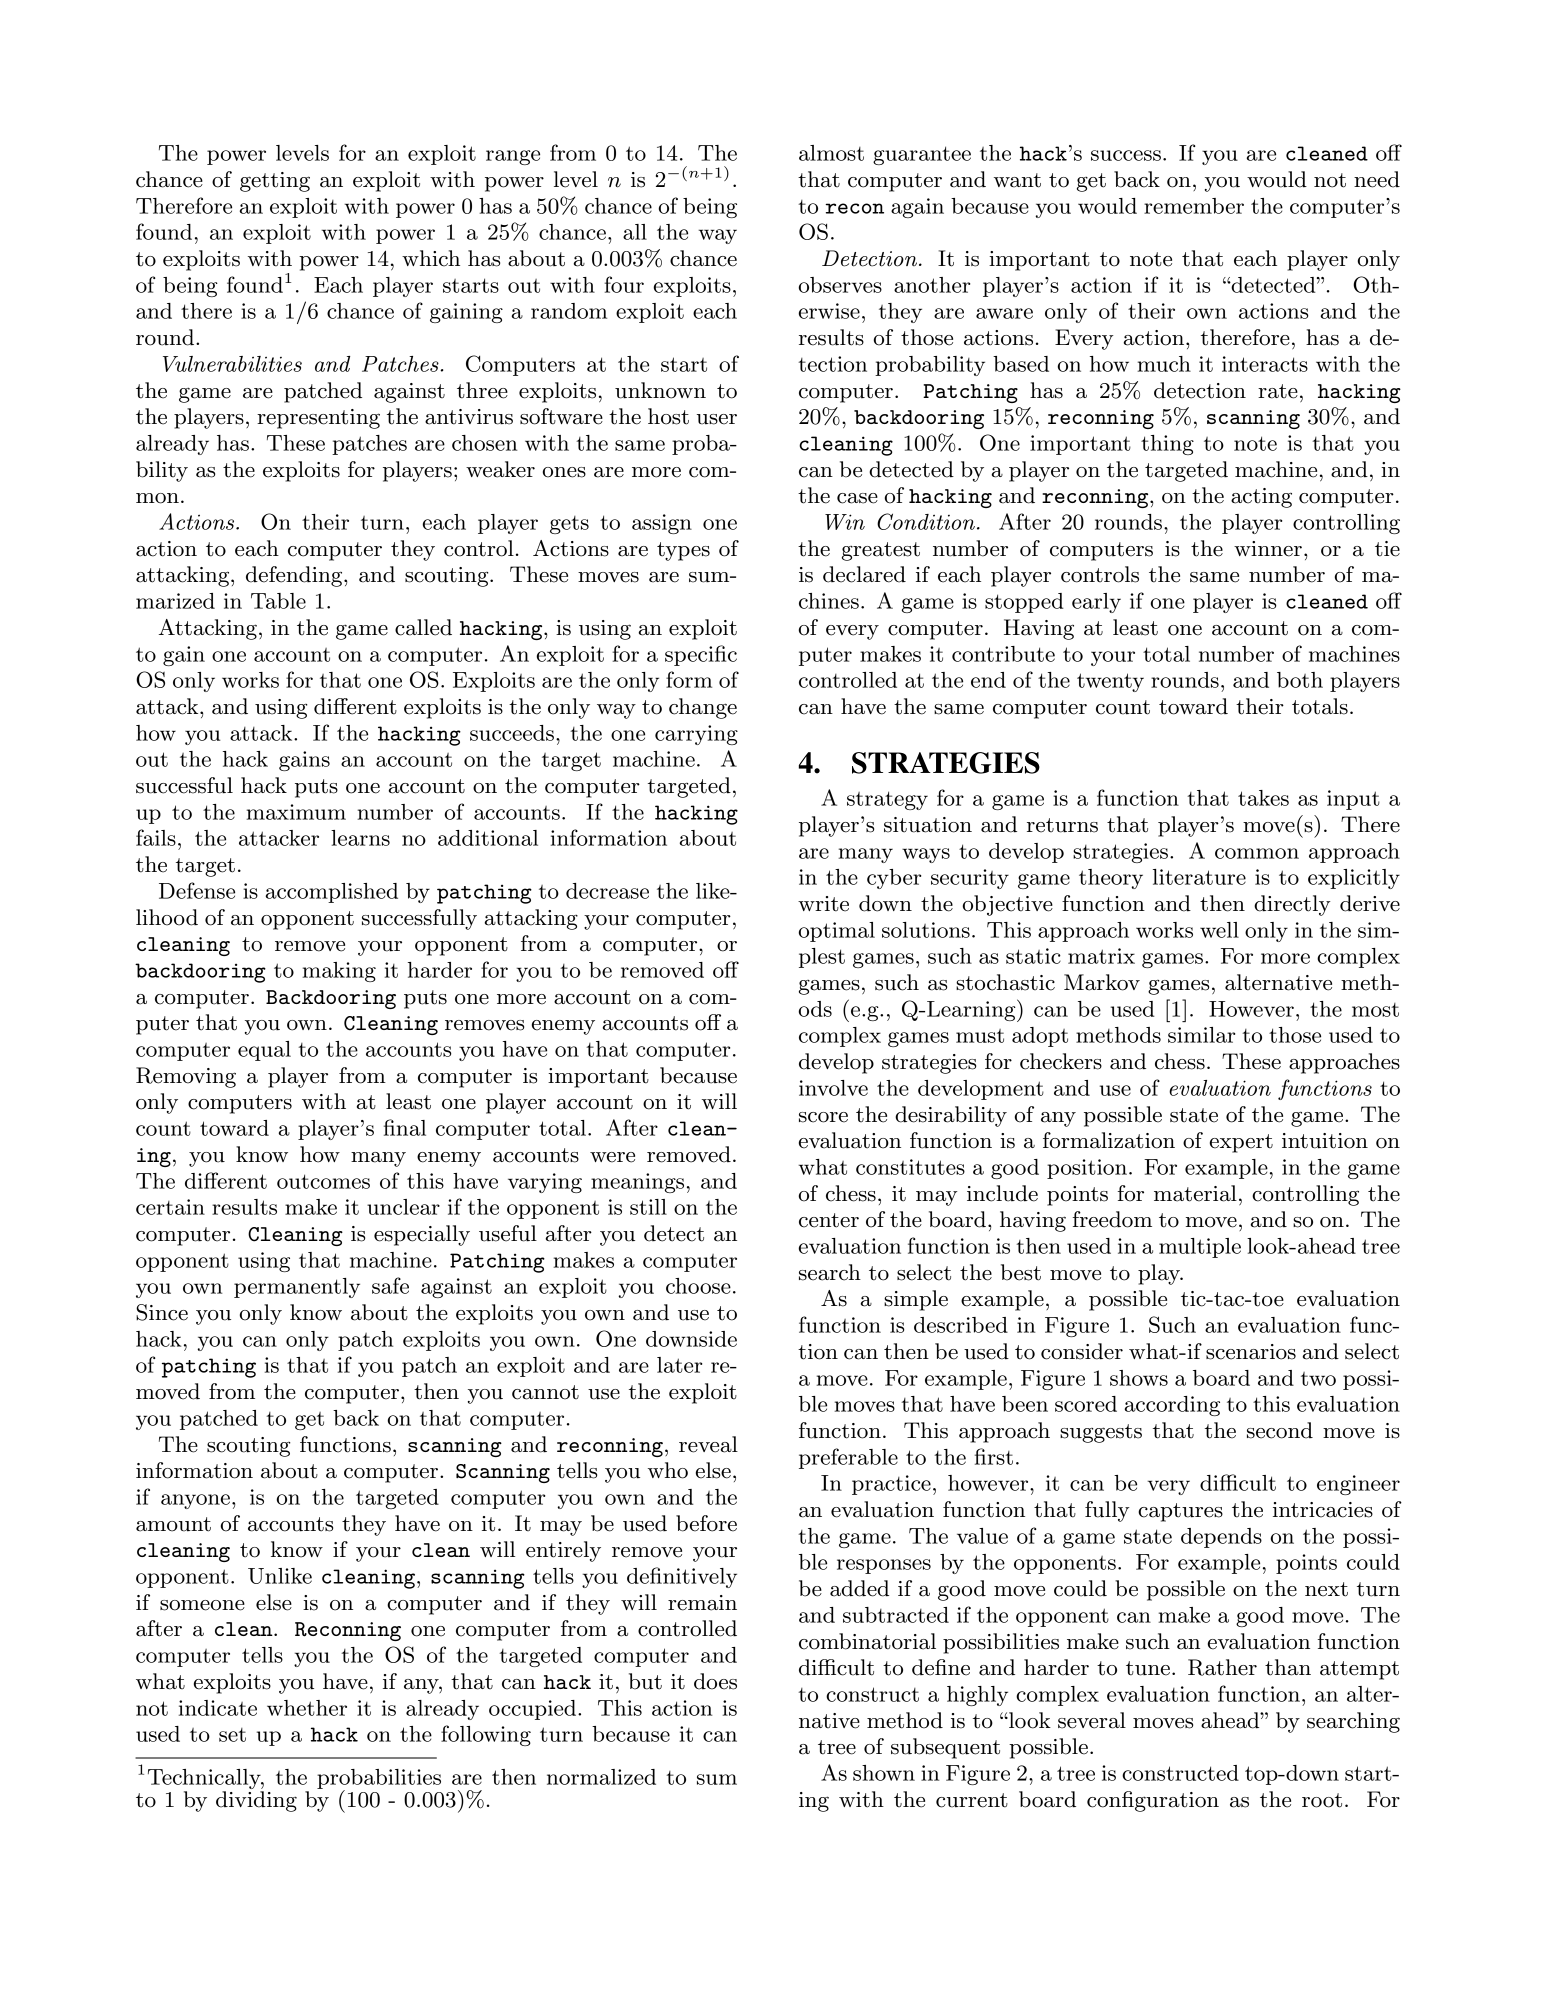 Image resolution: width=1542 pixels, height=1995 pixels. Describe the element at coordinates (1194, 206) in the image. I see `remember` at that location.
